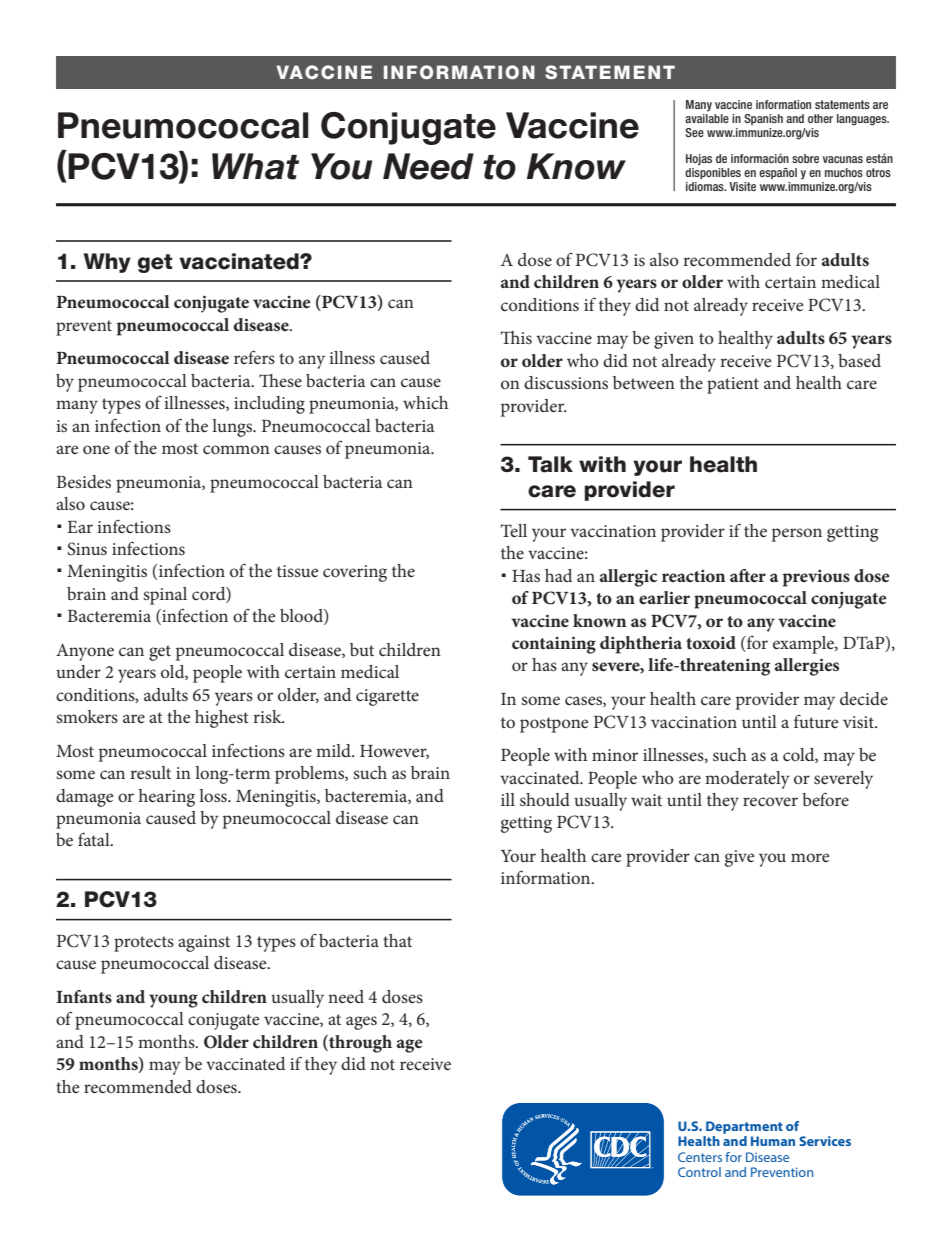 The width and height of the screenshot is (952, 1233). What do you see at coordinates (554, 725) in the screenshot?
I see `postpone` at bounding box center [554, 725].
